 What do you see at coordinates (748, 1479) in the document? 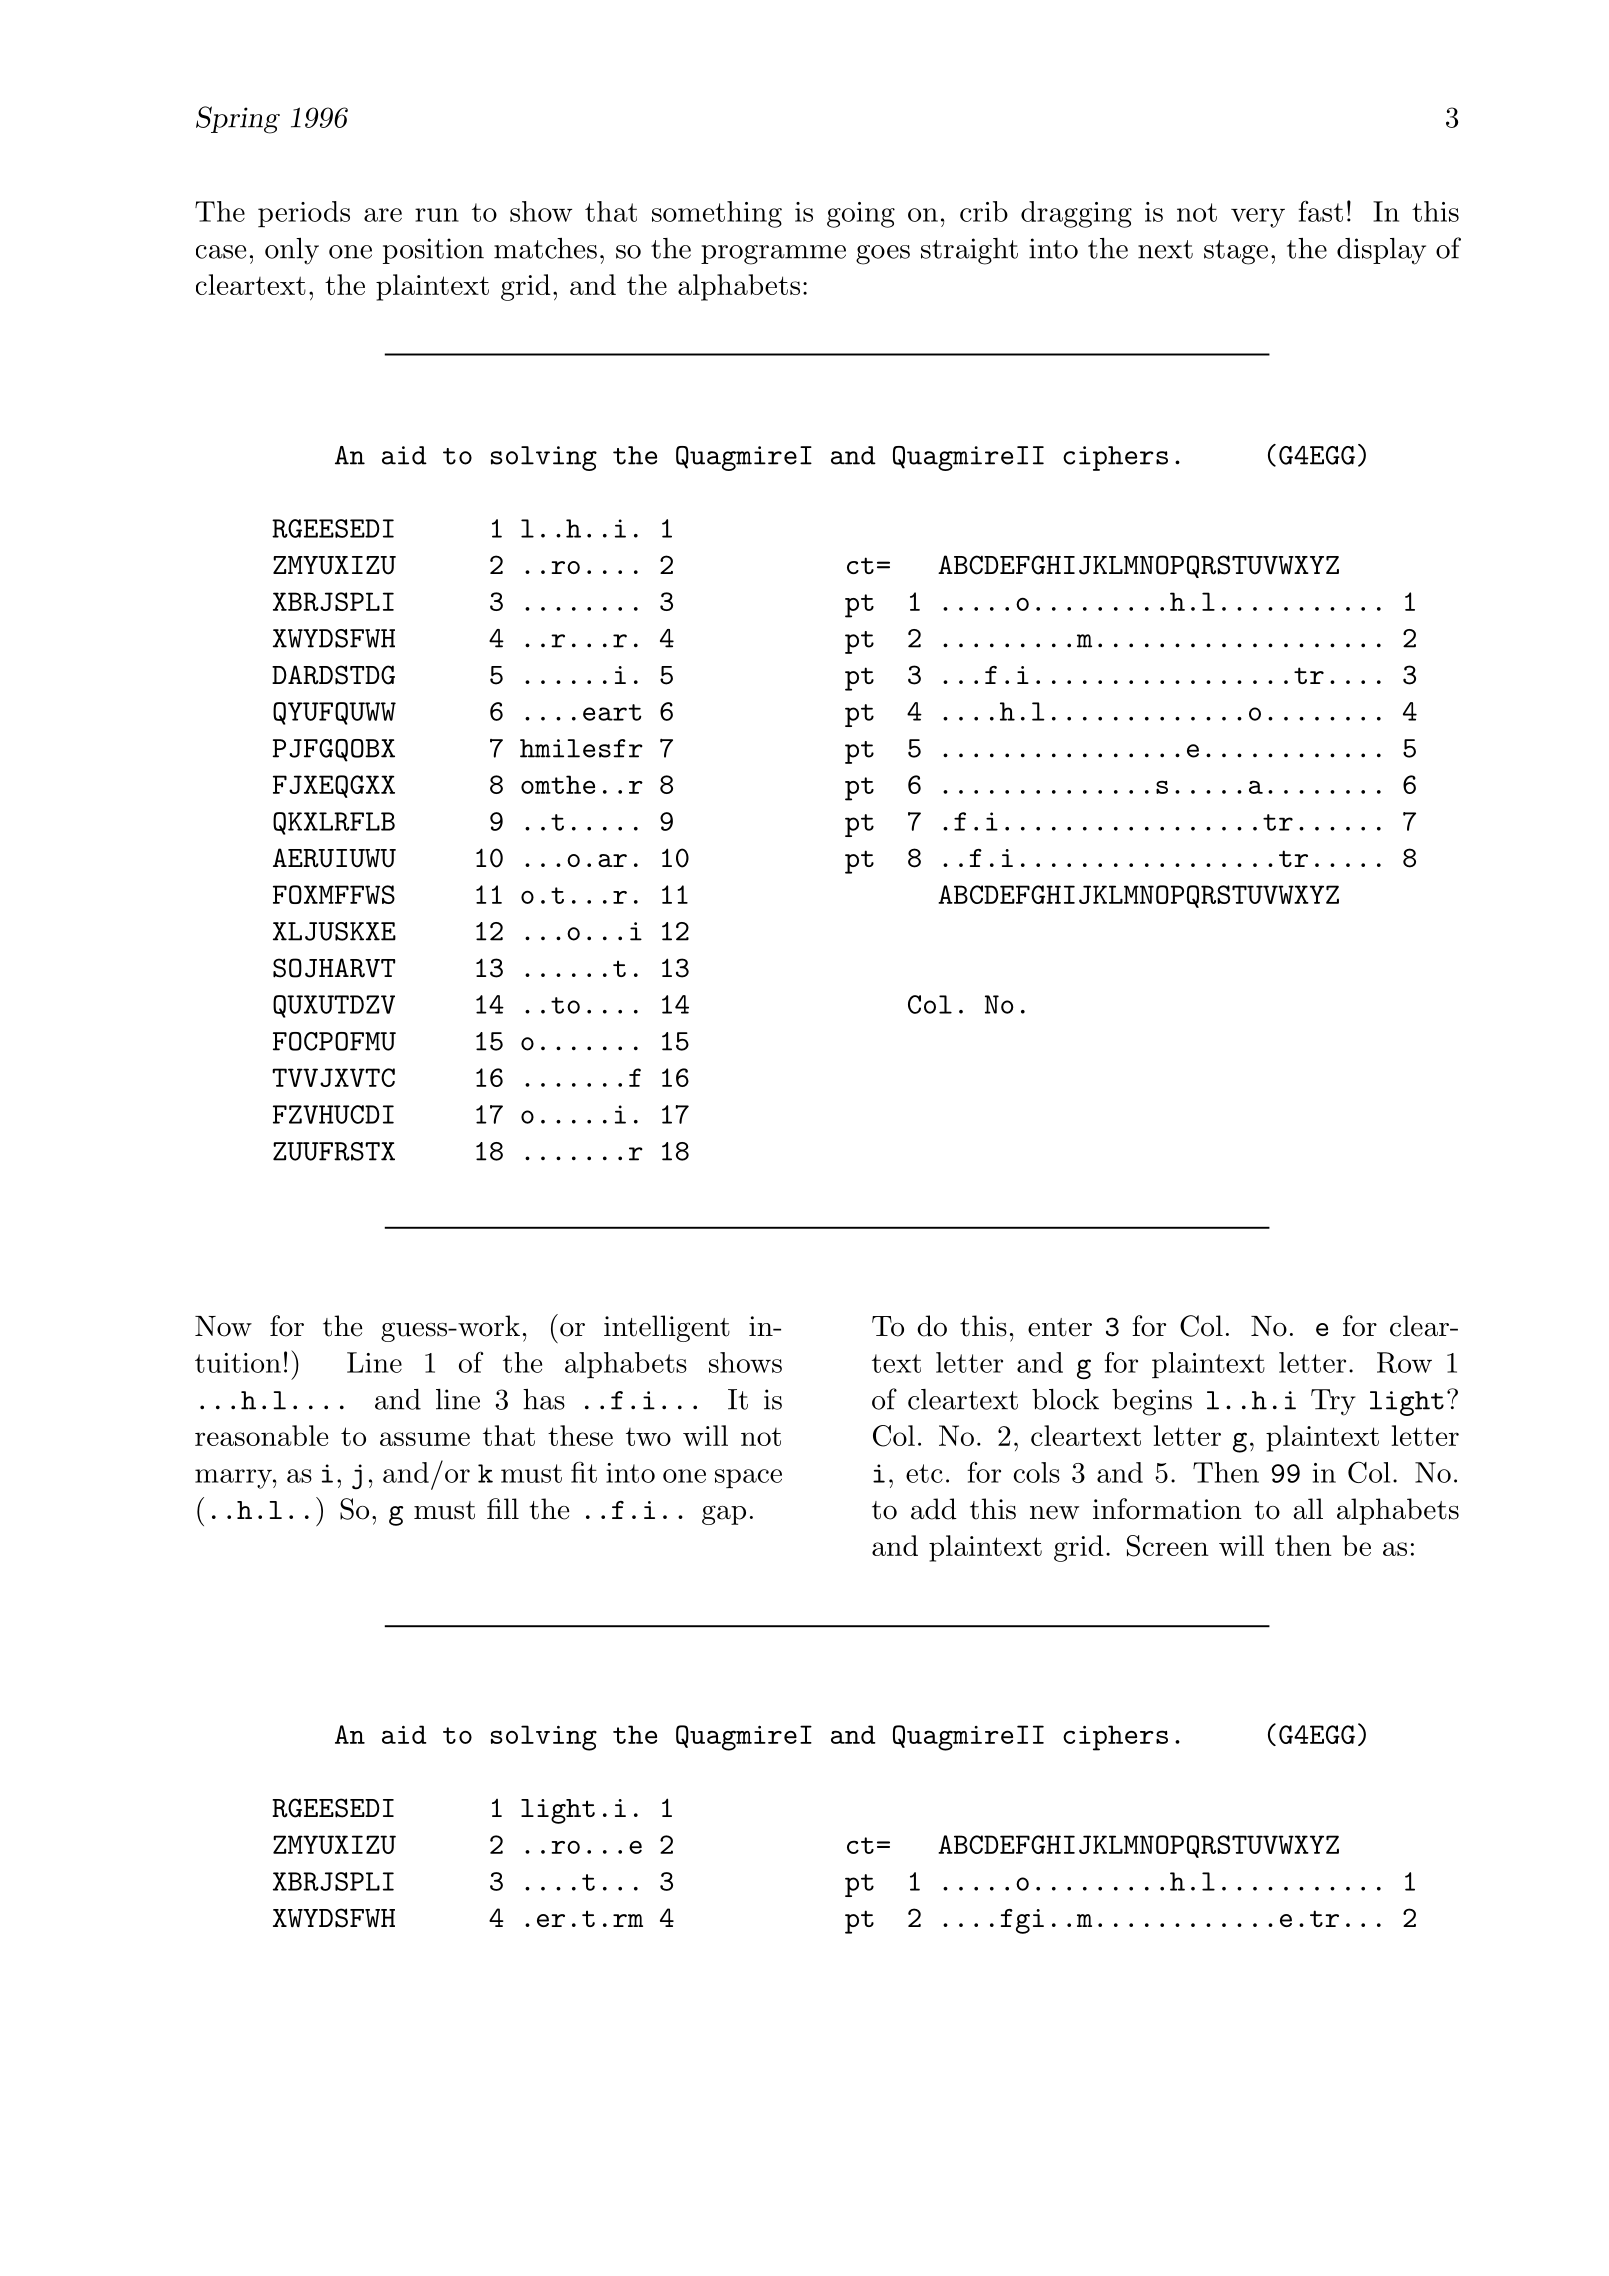
I see `space` at bounding box center [748, 1479].
